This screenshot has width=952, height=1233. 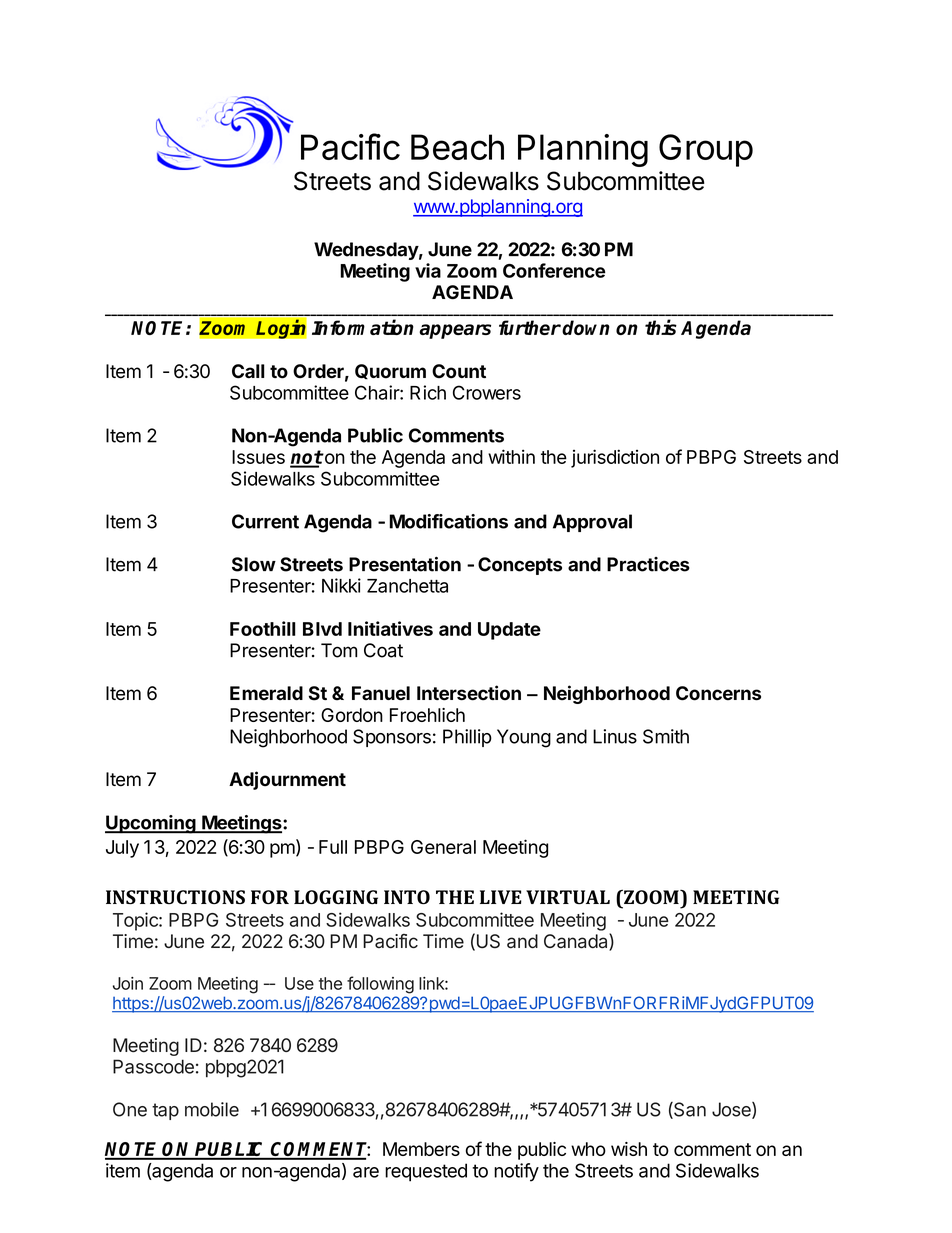 What do you see at coordinates (629, 1149) in the screenshot?
I see `wish` at bounding box center [629, 1149].
